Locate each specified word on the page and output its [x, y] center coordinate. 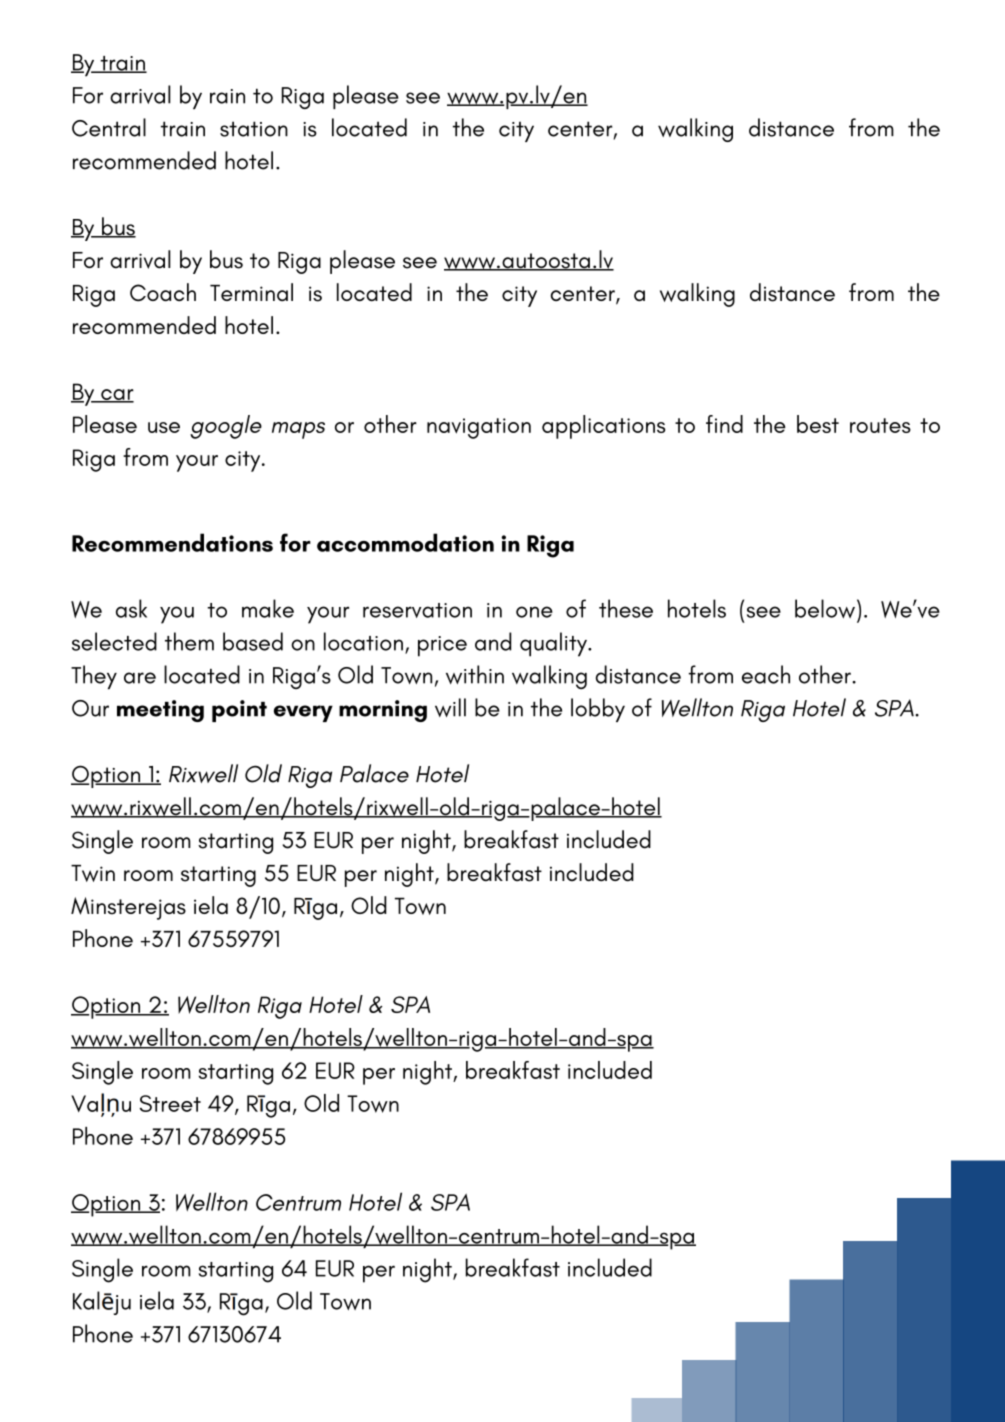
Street [170, 1103]
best [818, 424]
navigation [479, 428]
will [450, 707]
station [254, 129]
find [724, 424]
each [766, 674]
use [164, 427]
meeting [160, 711]
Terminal [251, 292]
